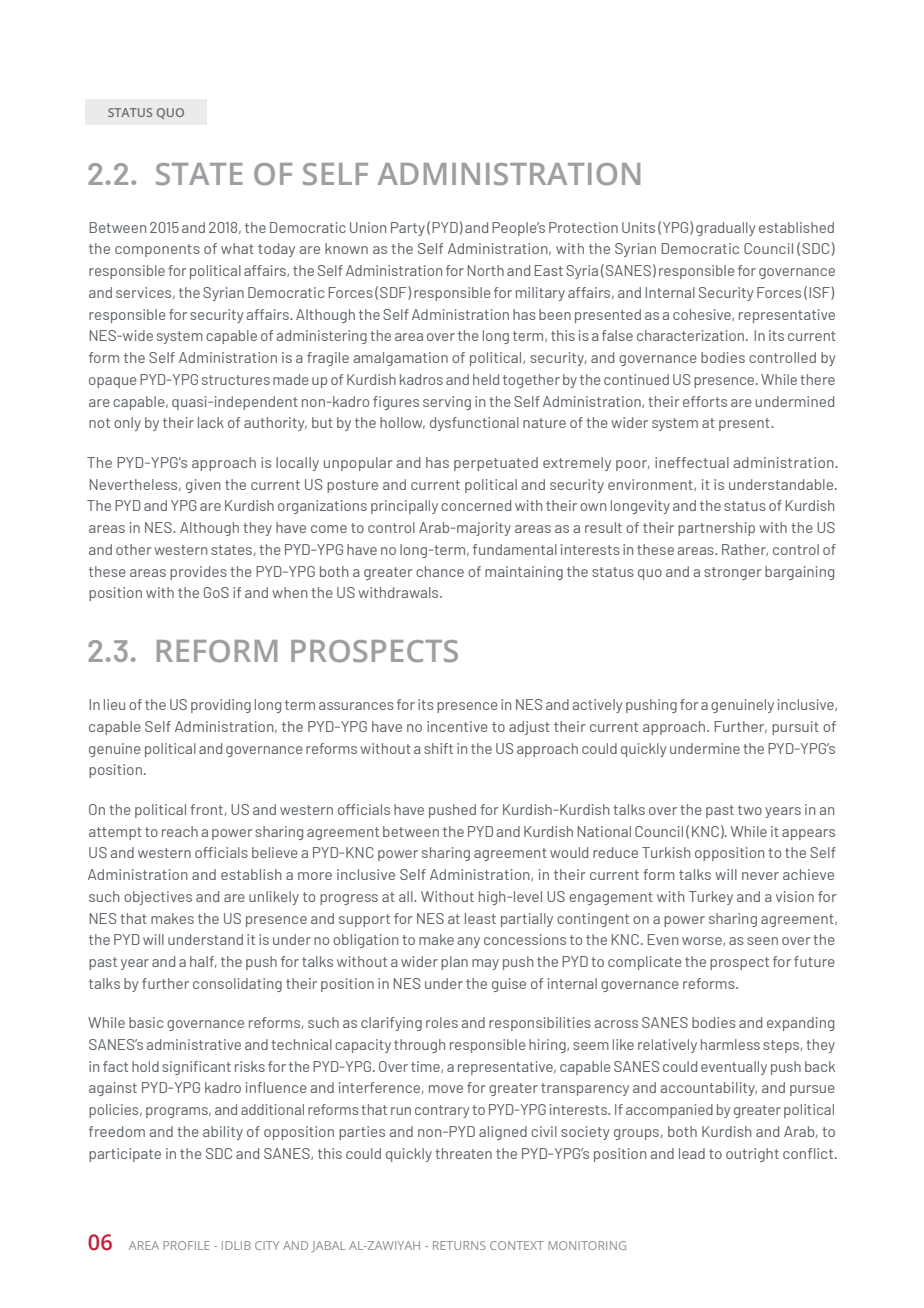  What do you see at coordinates (486, 270) in the screenshot?
I see `North` at bounding box center [486, 270].
